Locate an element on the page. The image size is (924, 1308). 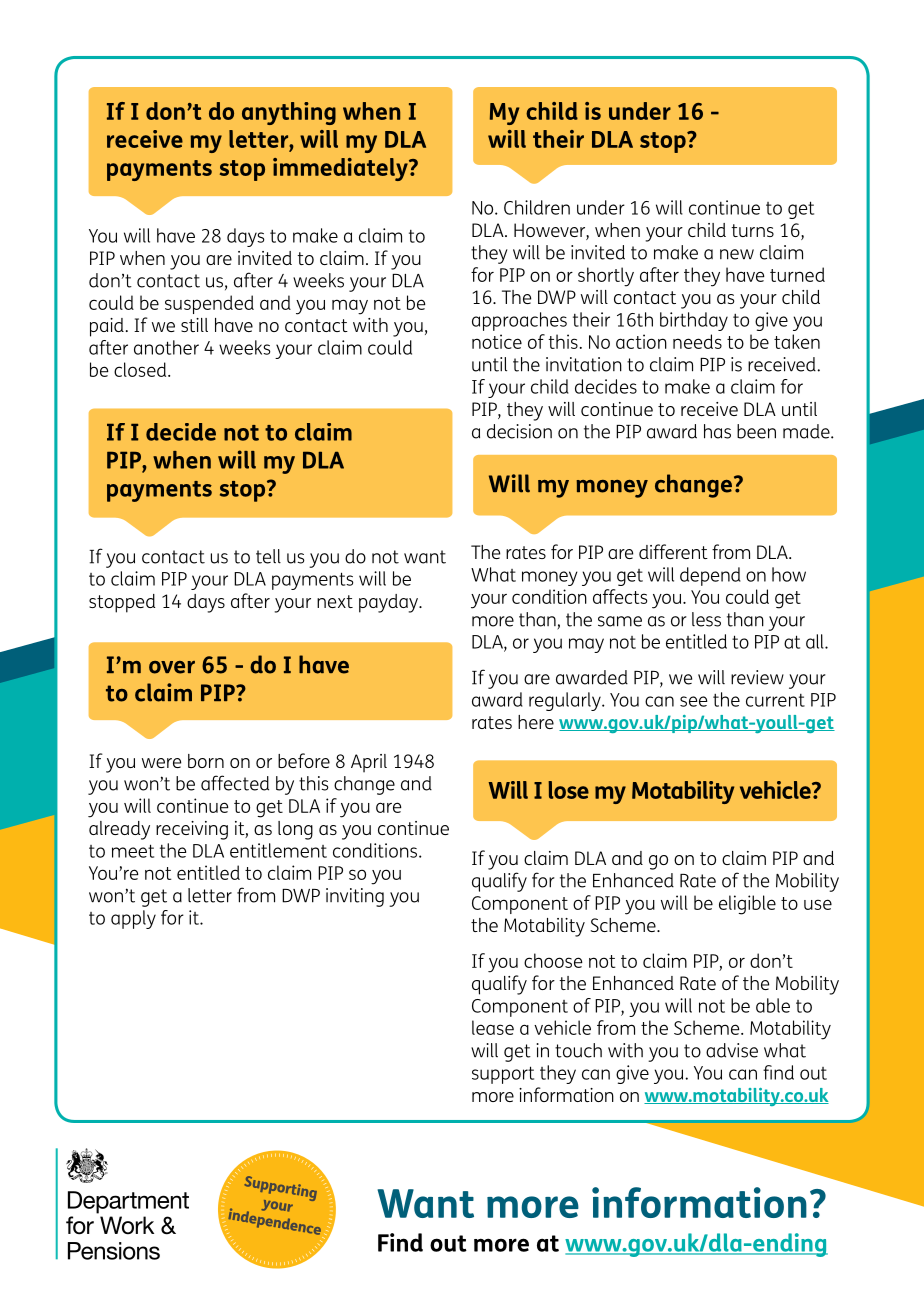
tell is located at coordinates (268, 556).
